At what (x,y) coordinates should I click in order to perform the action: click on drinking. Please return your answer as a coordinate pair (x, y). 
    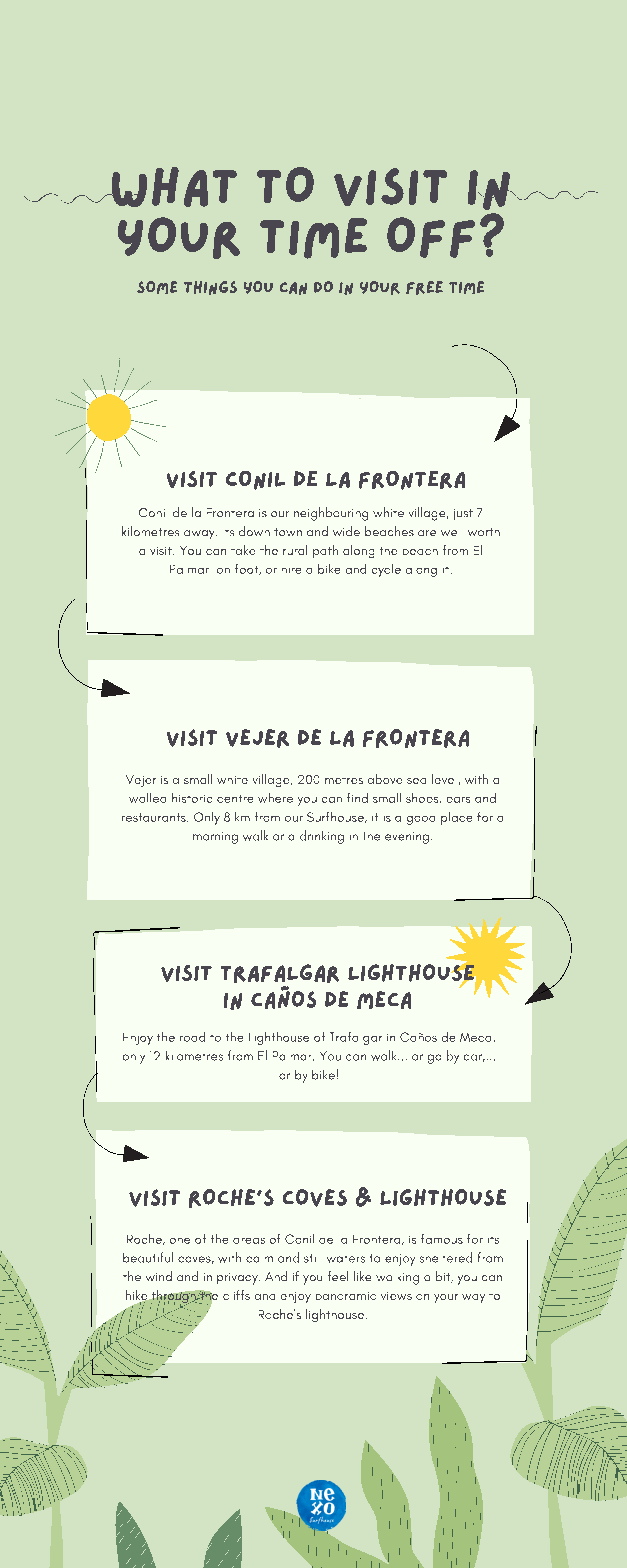
    Looking at the image, I should click on (322, 837).
